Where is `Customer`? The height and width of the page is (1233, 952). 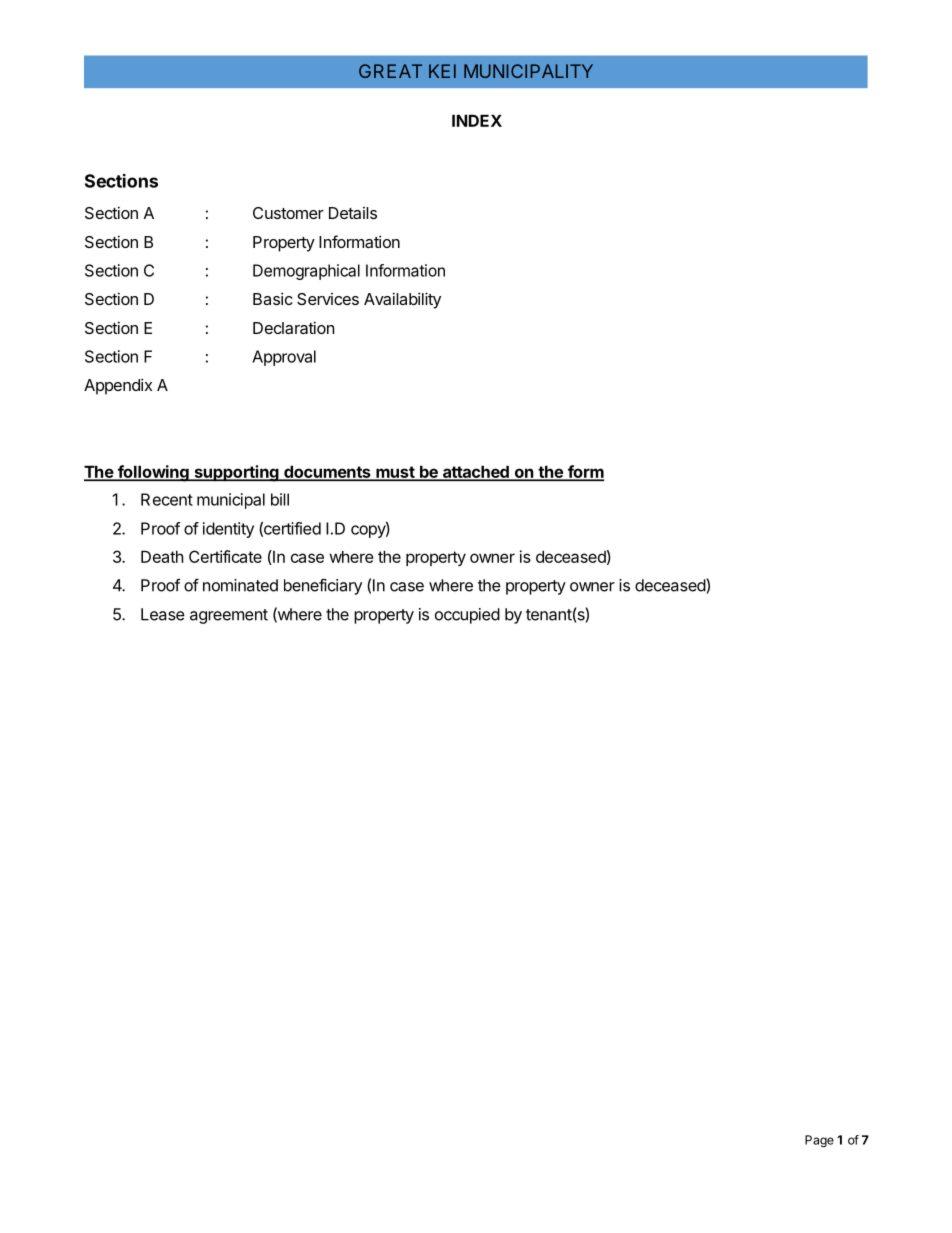 Customer is located at coordinates (288, 213).
